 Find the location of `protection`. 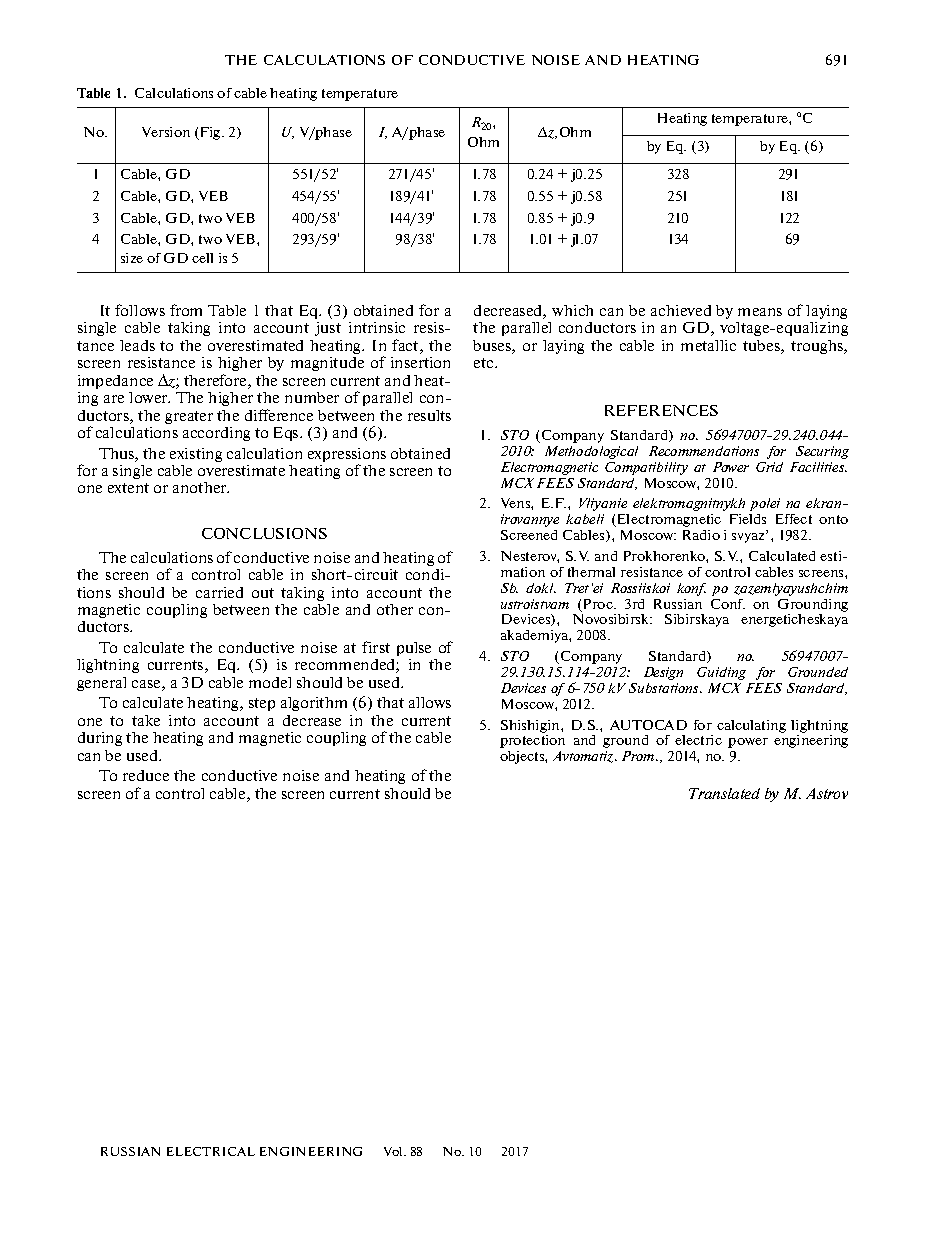

protection is located at coordinates (532, 741).
